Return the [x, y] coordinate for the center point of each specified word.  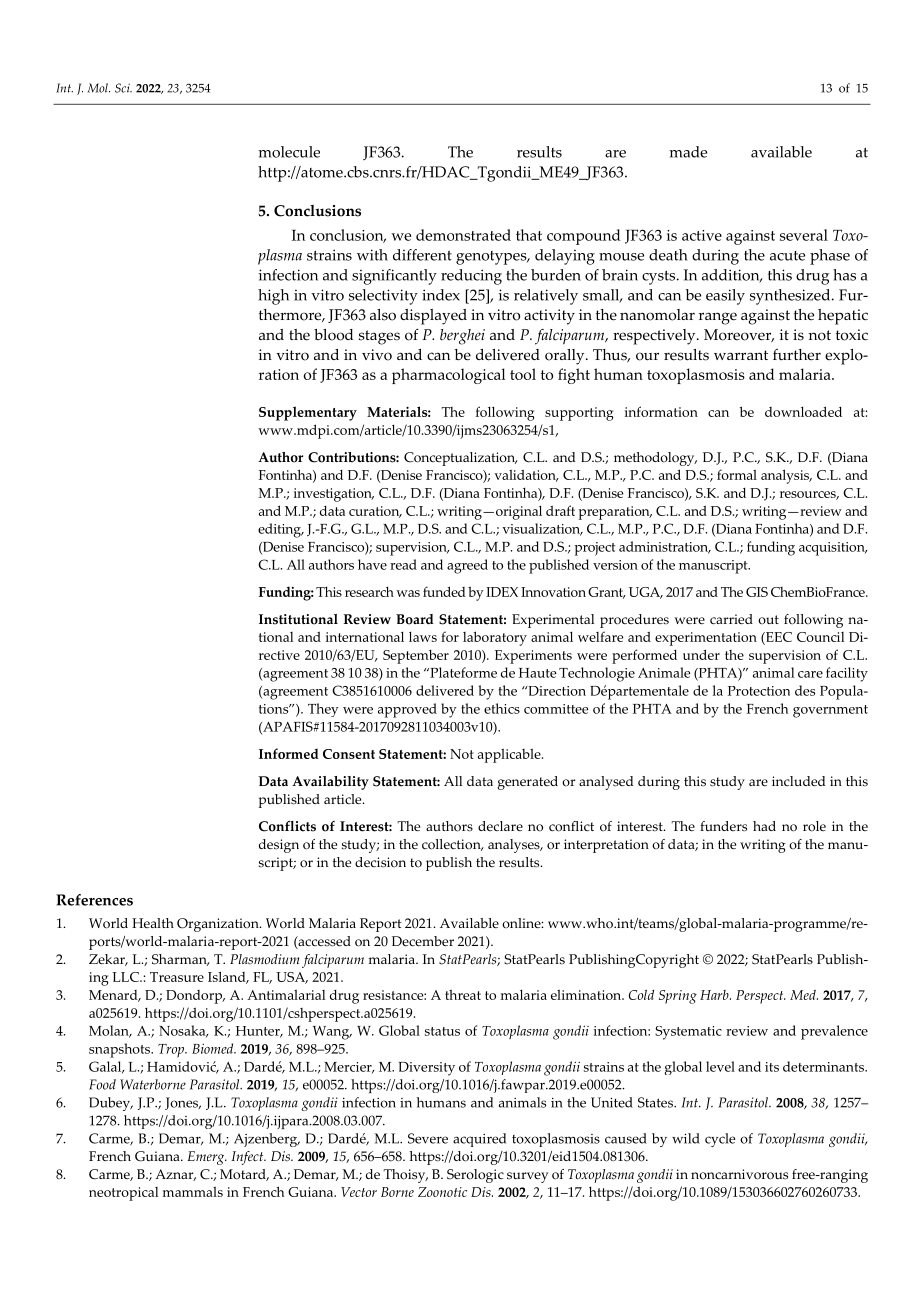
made [688, 152]
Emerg [207, 1158]
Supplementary [308, 413]
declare [500, 826]
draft [560, 510]
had [764, 826]
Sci [123, 88]
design [279, 846]
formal [737, 474]
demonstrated [463, 235]
